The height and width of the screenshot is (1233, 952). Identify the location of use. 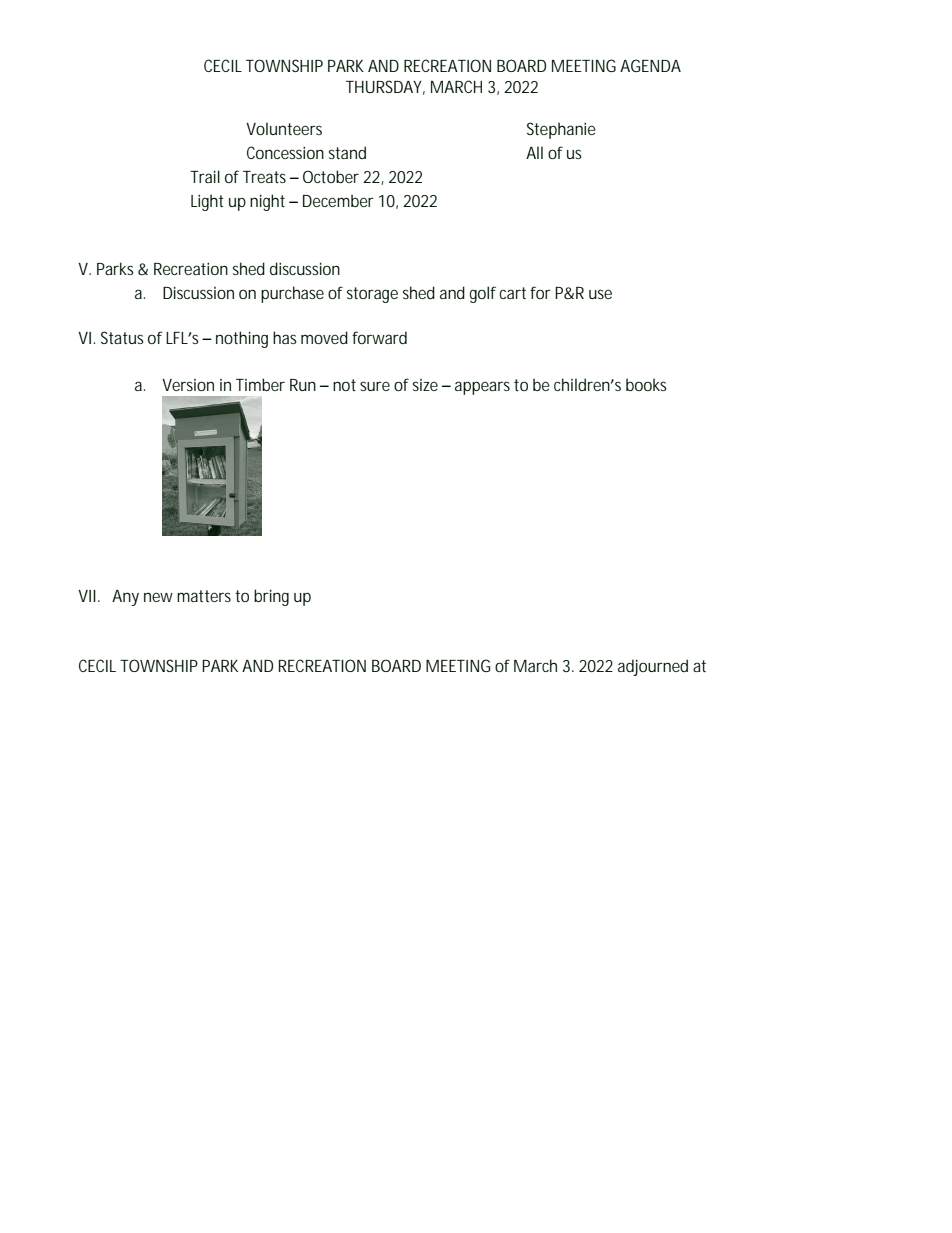
(600, 294).
